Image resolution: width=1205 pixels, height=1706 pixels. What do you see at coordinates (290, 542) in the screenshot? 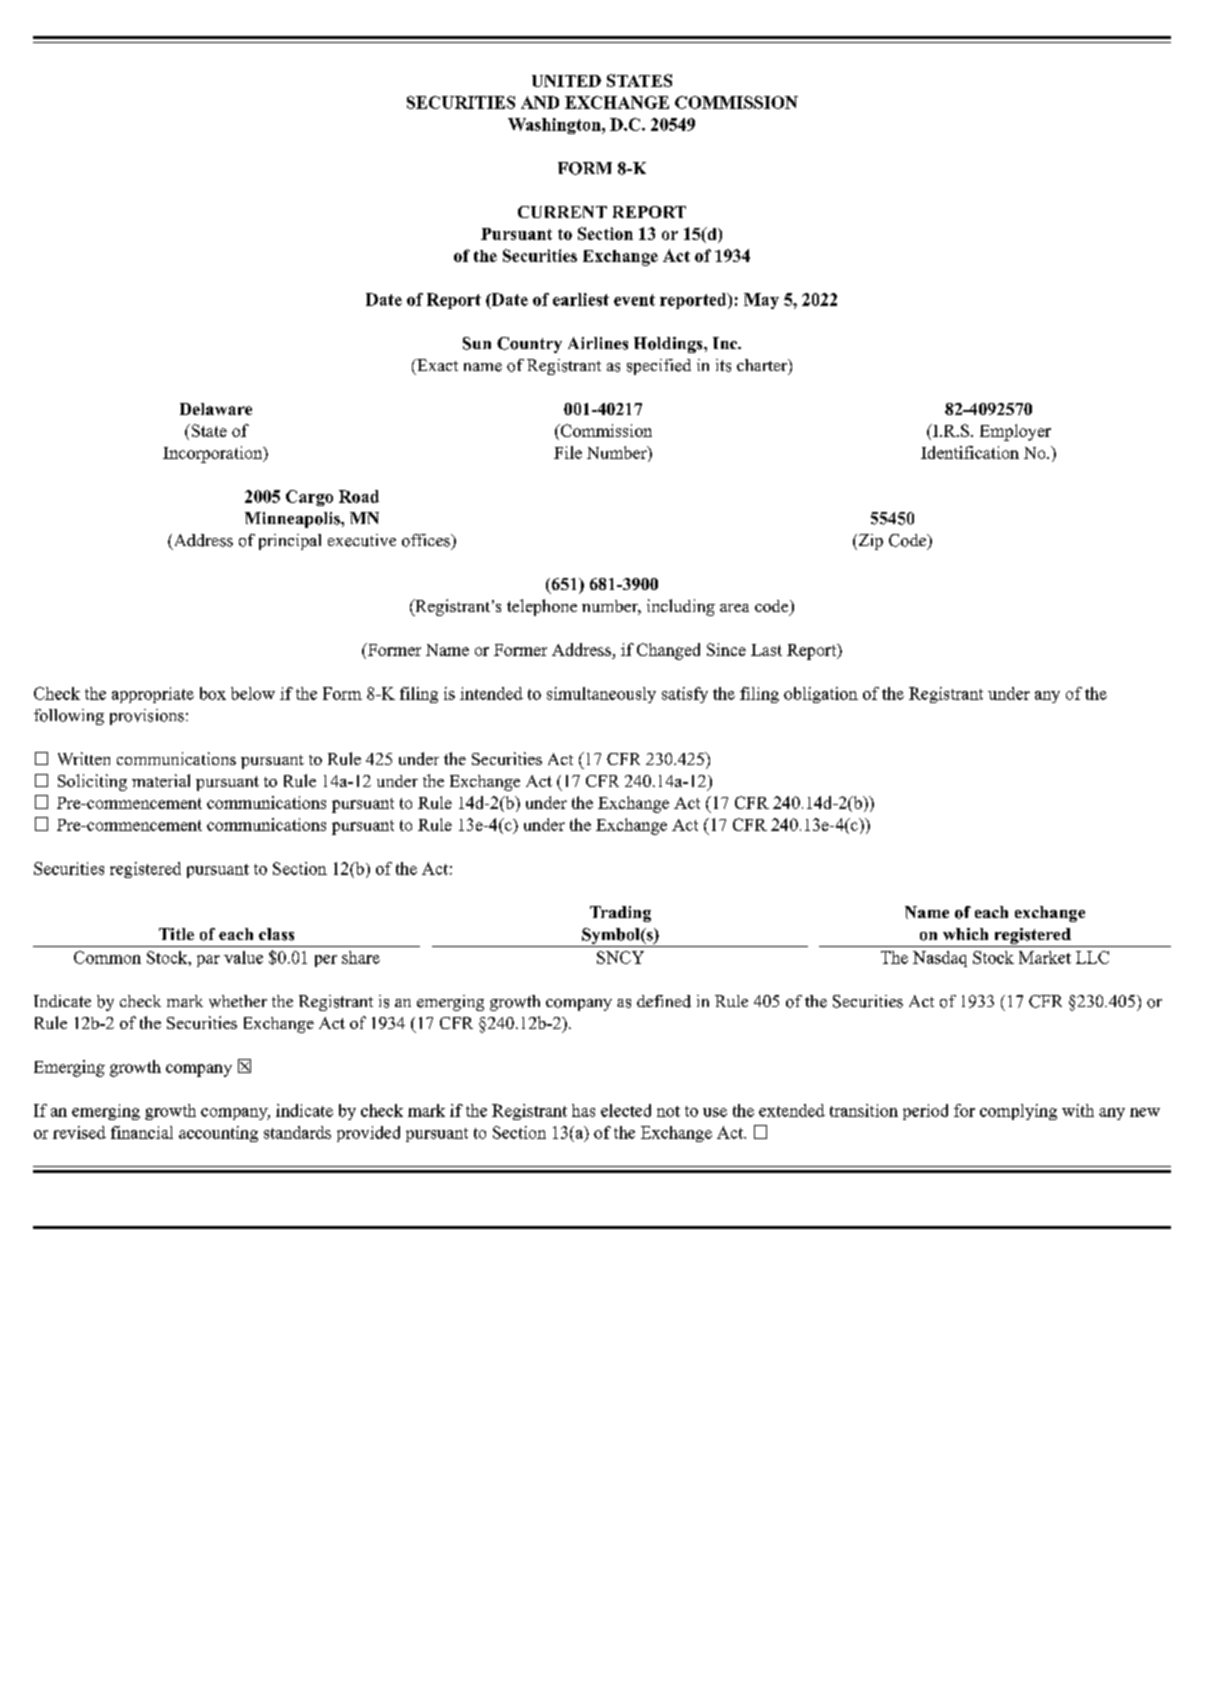
I see `principal` at bounding box center [290, 542].
